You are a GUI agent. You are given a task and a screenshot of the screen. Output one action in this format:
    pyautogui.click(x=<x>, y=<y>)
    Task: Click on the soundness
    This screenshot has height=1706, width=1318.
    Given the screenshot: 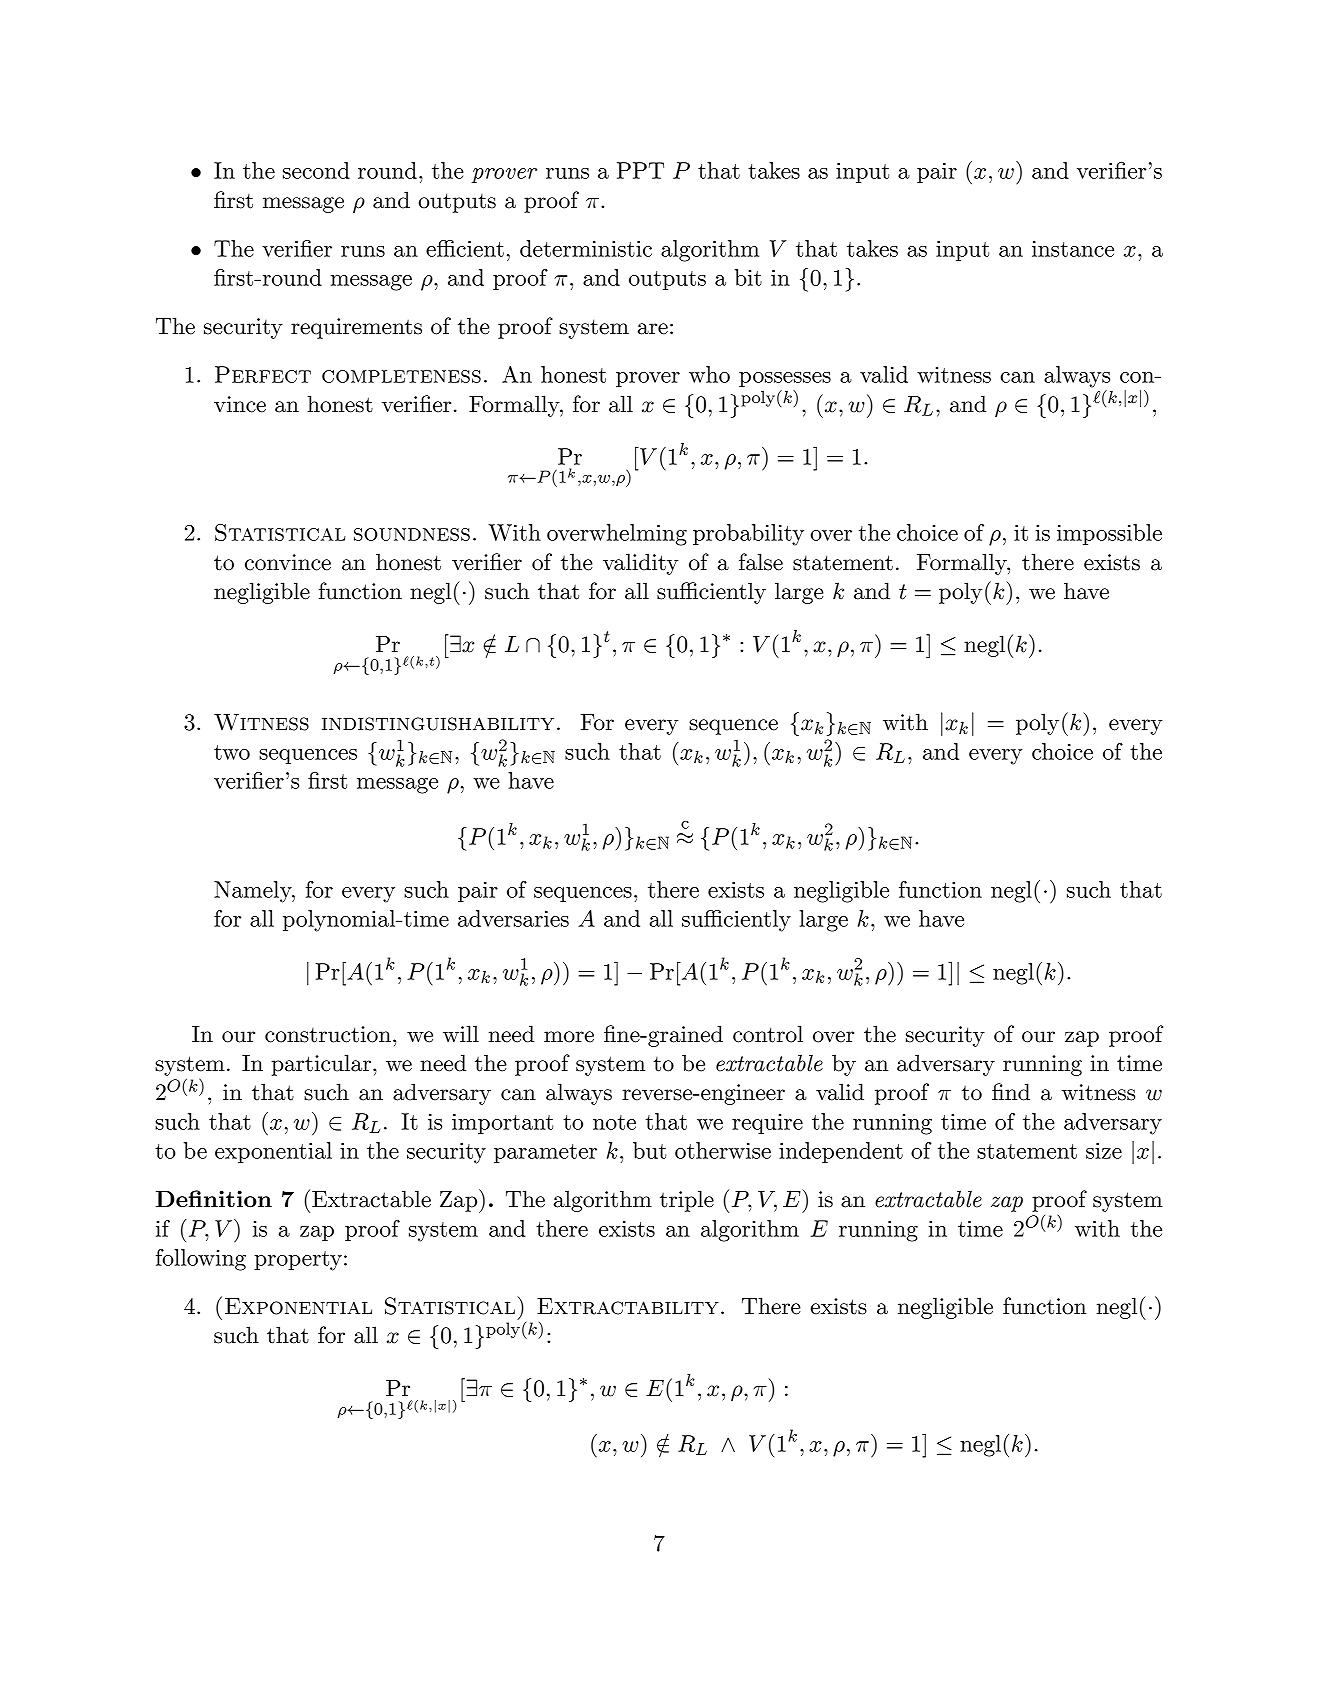 What is the action you would take?
    pyautogui.click(x=412, y=534)
